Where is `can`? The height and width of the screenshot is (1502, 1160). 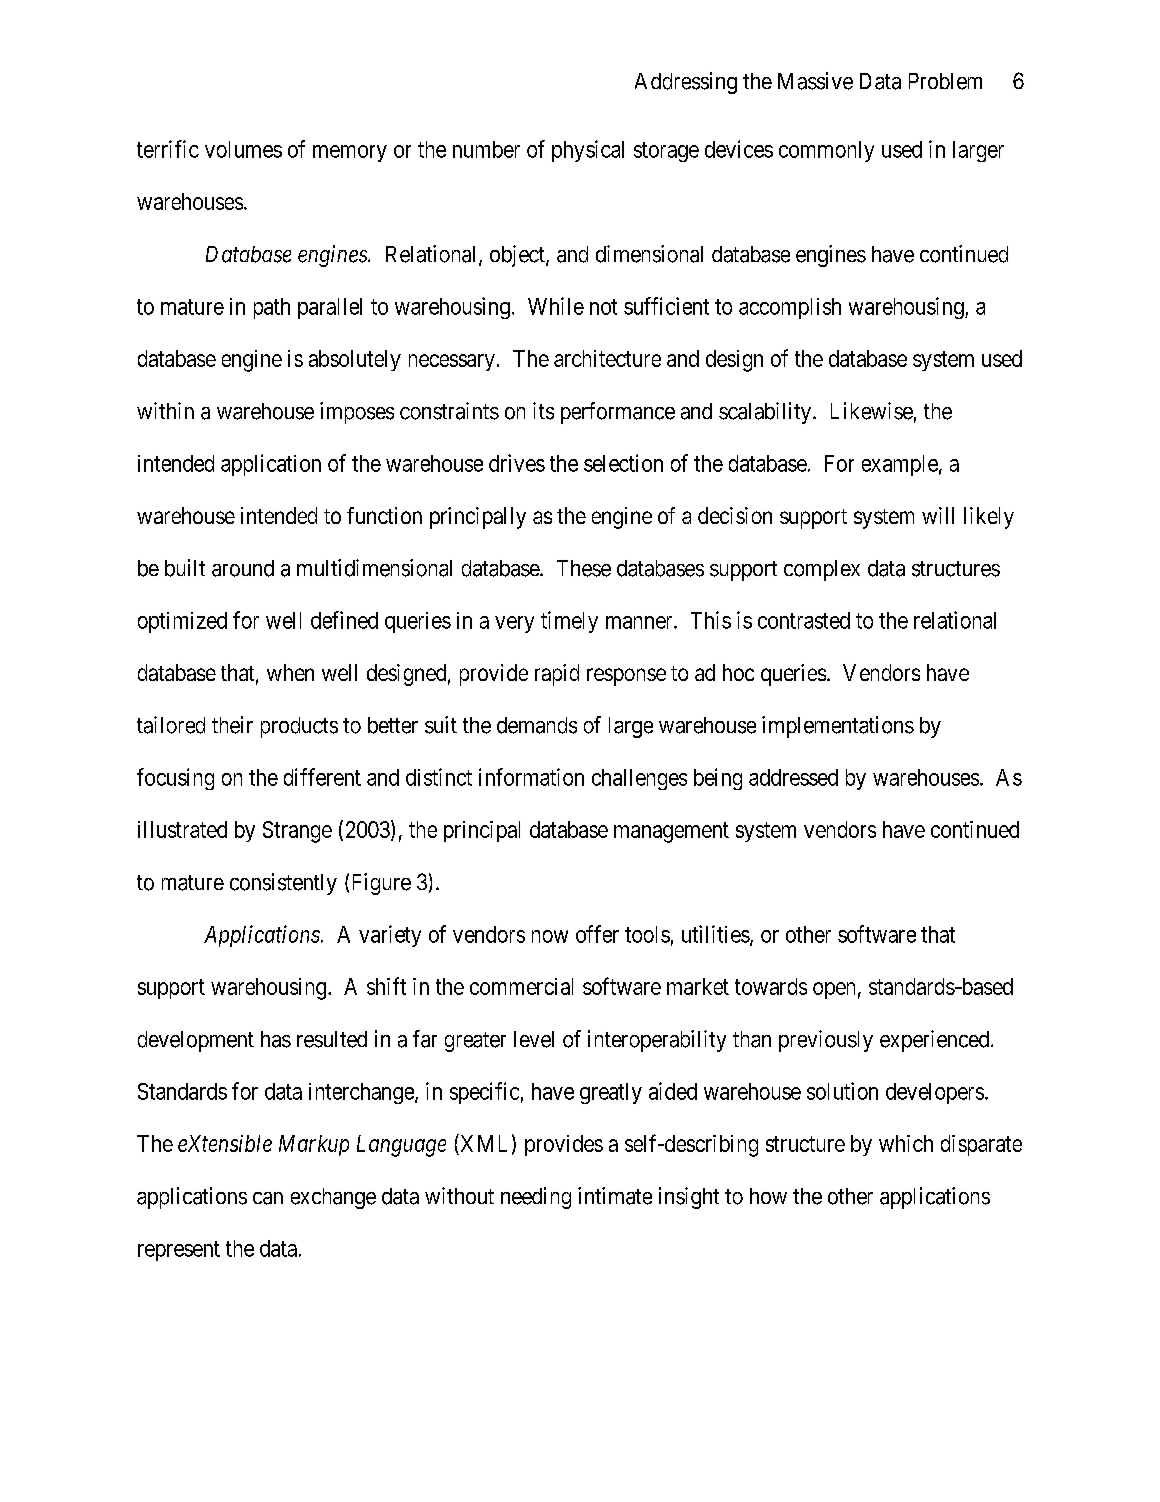 can is located at coordinates (268, 1198).
